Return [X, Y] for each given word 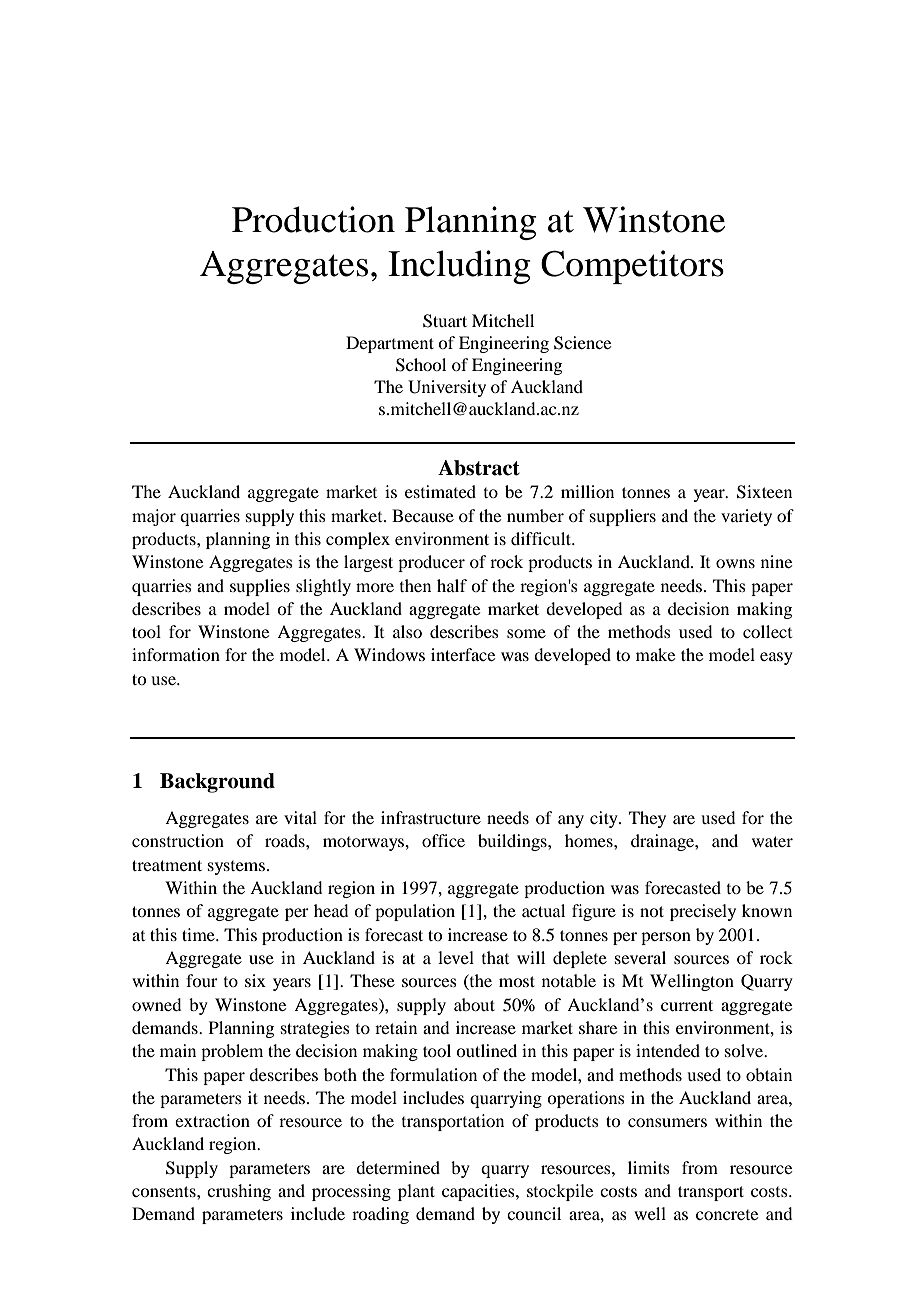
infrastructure [431, 817]
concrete [727, 1215]
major [154, 517]
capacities [479, 1192]
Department [390, 344]
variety [746, 517]
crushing [239, 1192]
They [647, 819]
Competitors [632, 267]
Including [459, 267]
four [202, 980]
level [456, 957]
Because [423, 515]
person [666, 938]
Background [217, 783]
